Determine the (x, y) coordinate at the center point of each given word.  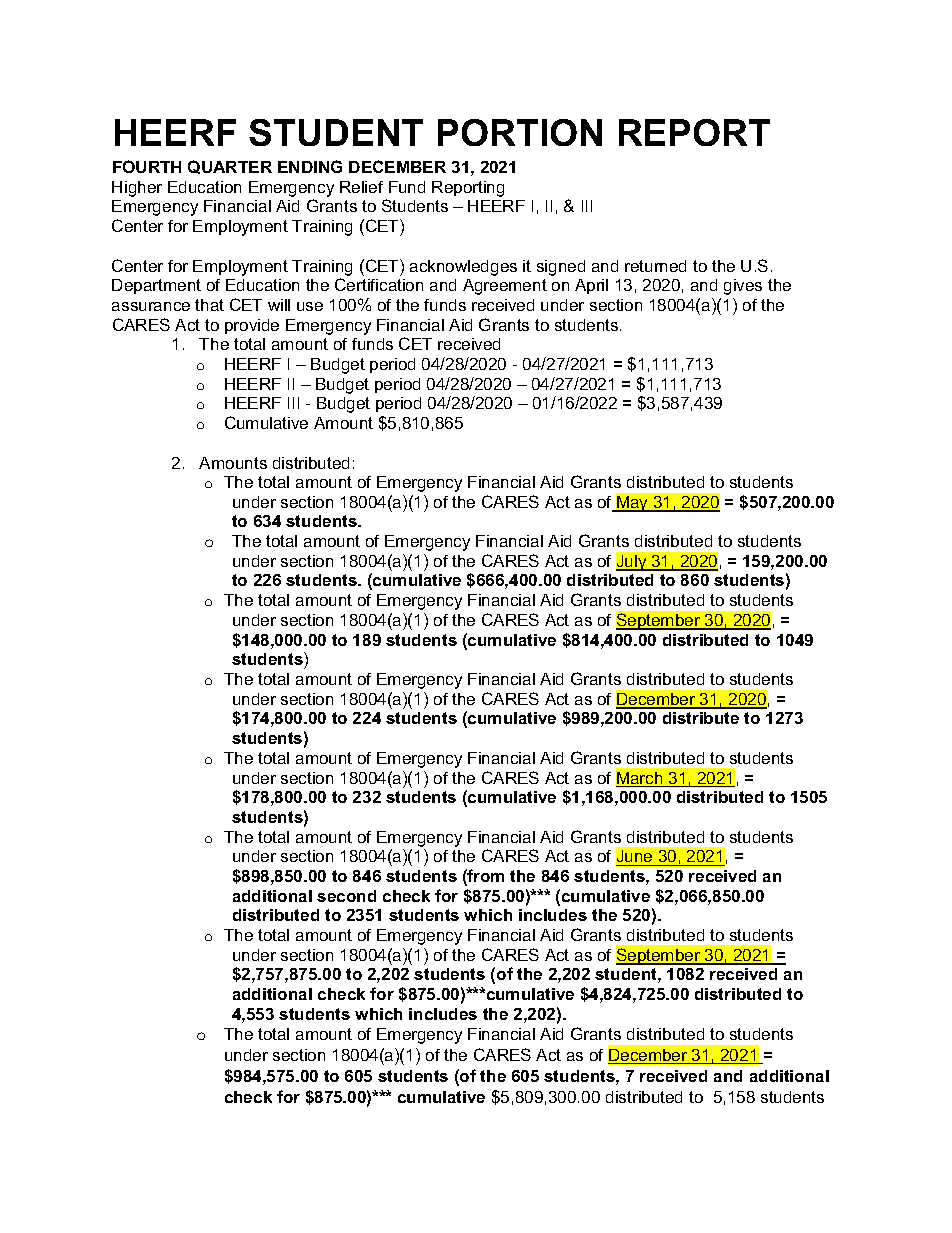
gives (743, 287)
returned (655, 266)
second (346, 896)
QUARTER (230, 167)
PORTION (520, 132)
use (310, 306)
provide (252, 326)
